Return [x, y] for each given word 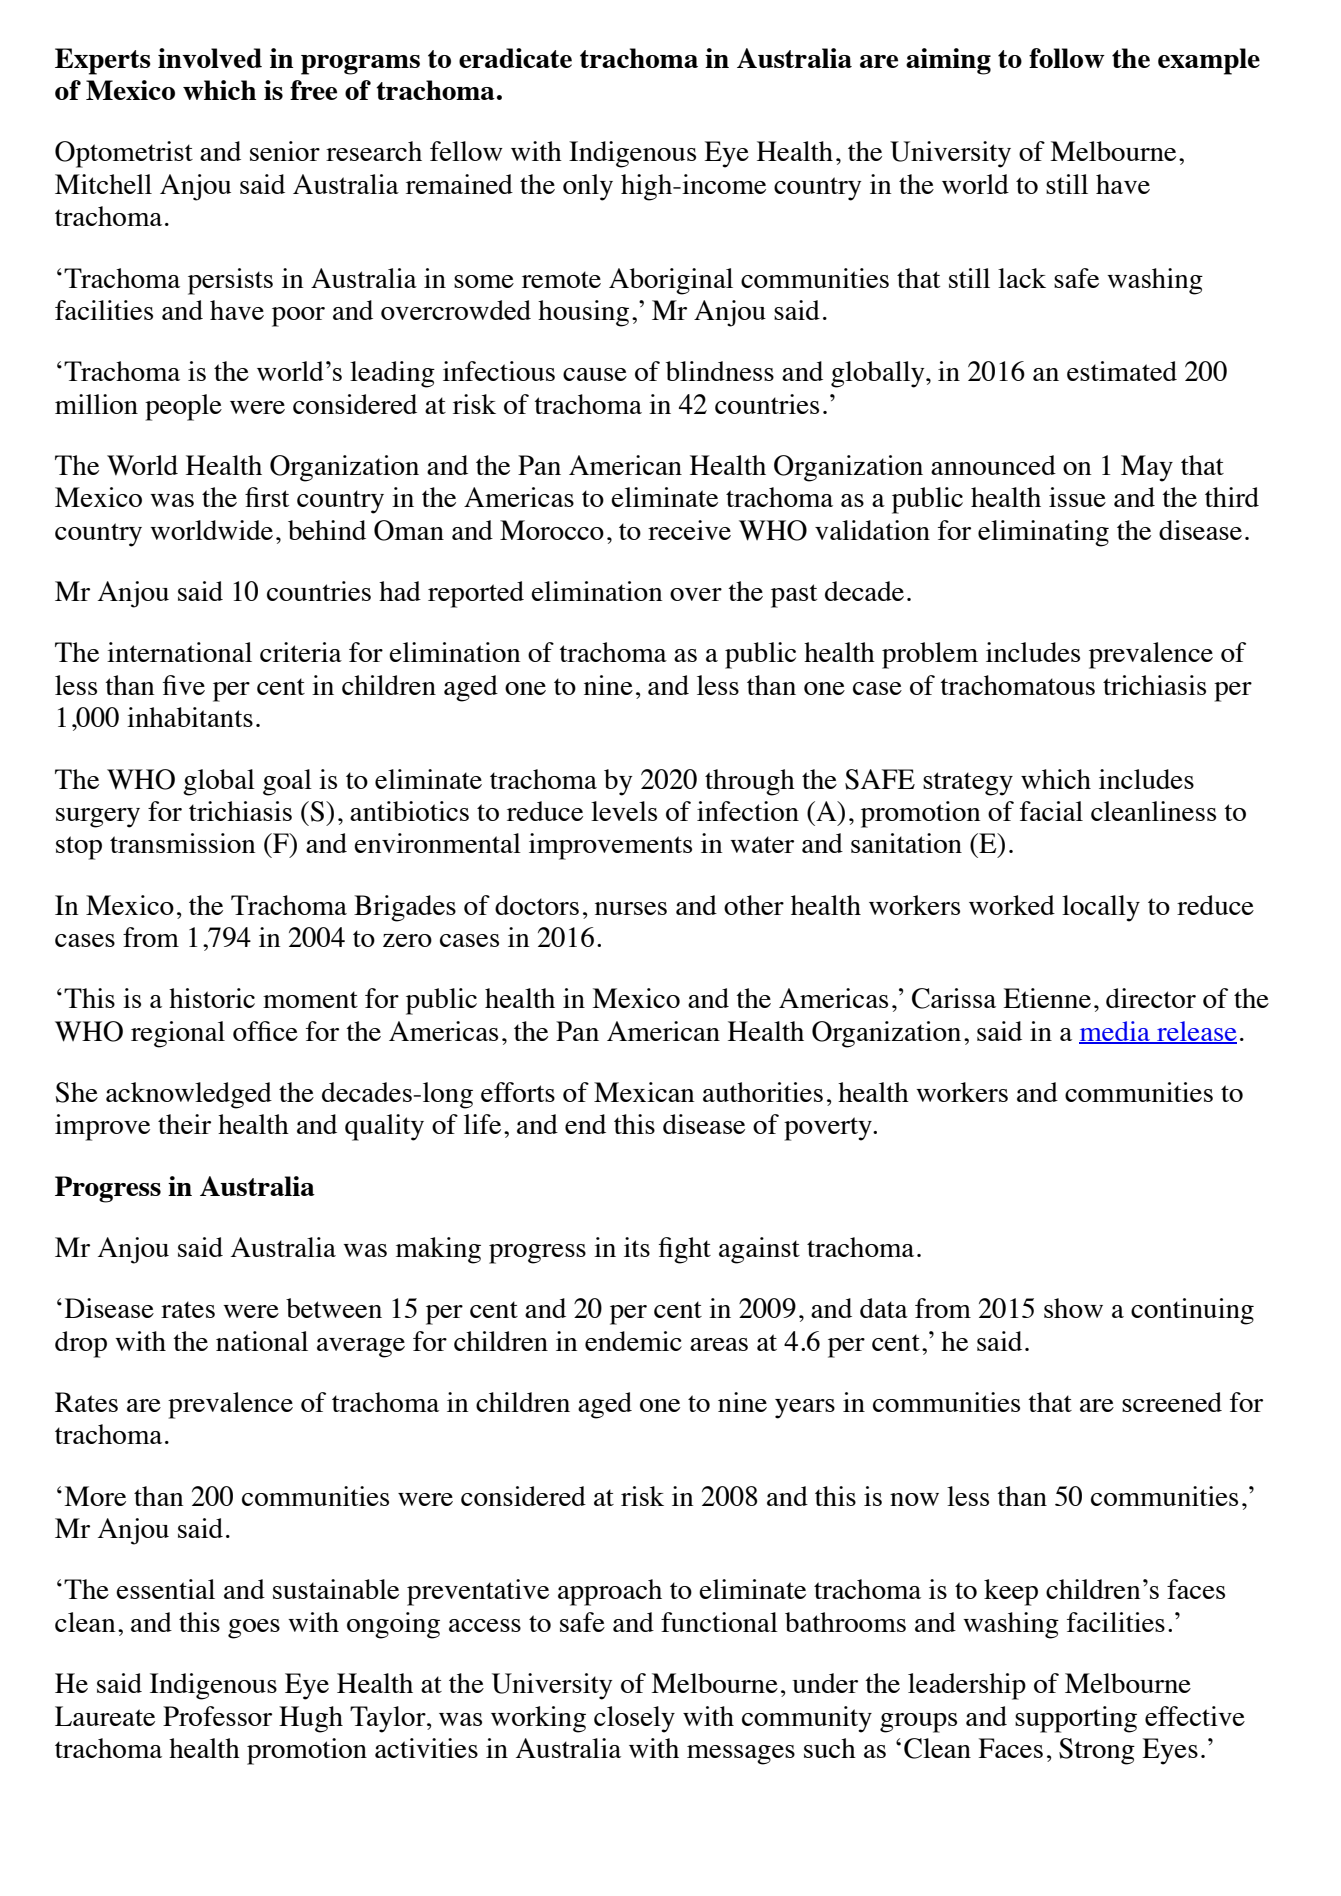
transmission [183, 843]
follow [1067, 58]
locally [1101, 908]
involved [210, 58]
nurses [631, 908]
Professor [217, 1716]
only [588, 187]
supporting [1076, 1719]
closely [634, 1719]
